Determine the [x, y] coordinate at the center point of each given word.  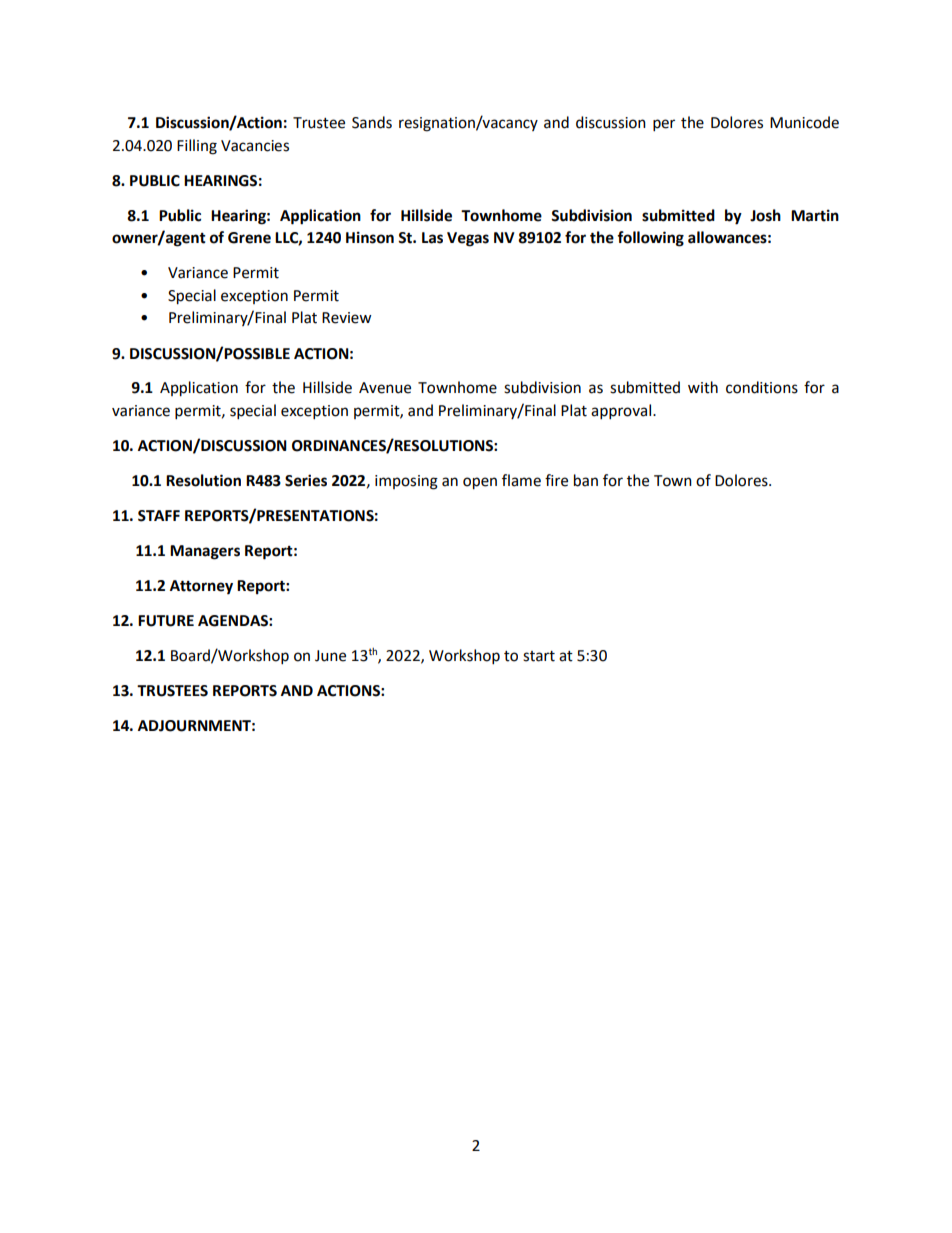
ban [586, 480]
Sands [372, 122]
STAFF [159, 516]
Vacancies [255, 146]
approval [622, 411]
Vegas [468, 239]
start [539, 656]
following [650, 239]
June [330, 656]
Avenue [385, 388]
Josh [765, 215]
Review [346, 318]
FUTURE [166, 621]
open [480, 483]
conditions [762, 387]
